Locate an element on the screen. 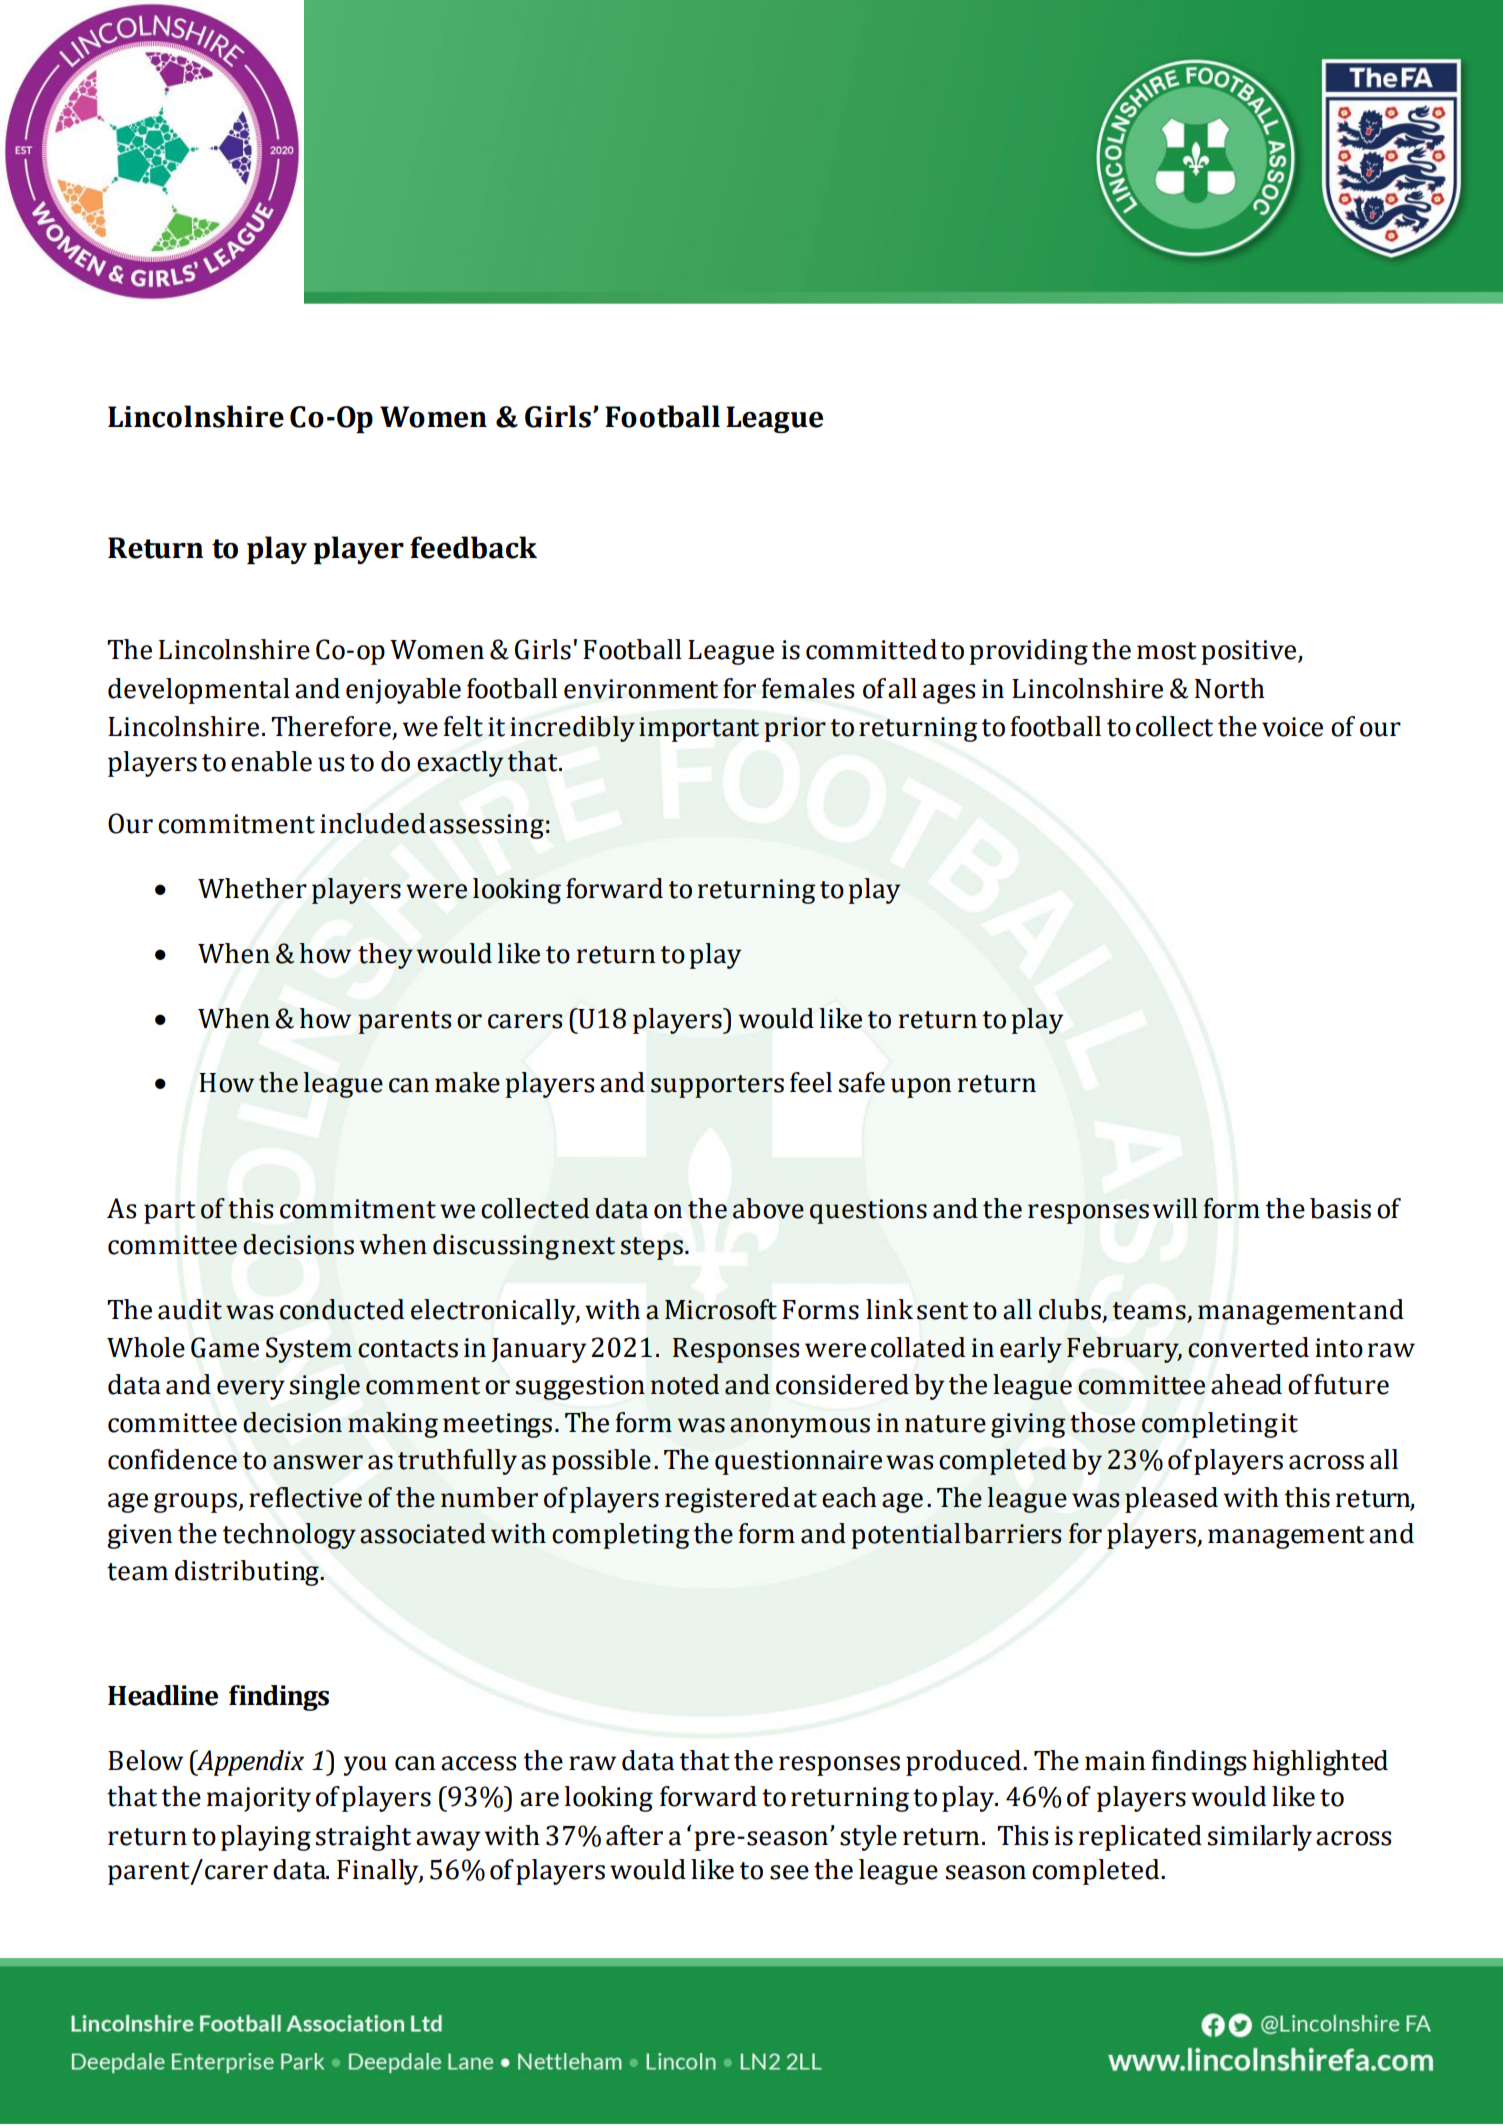 The height and width of the screenshot is (2128, 1503). supporters is located at coordinates (717, 1086).
